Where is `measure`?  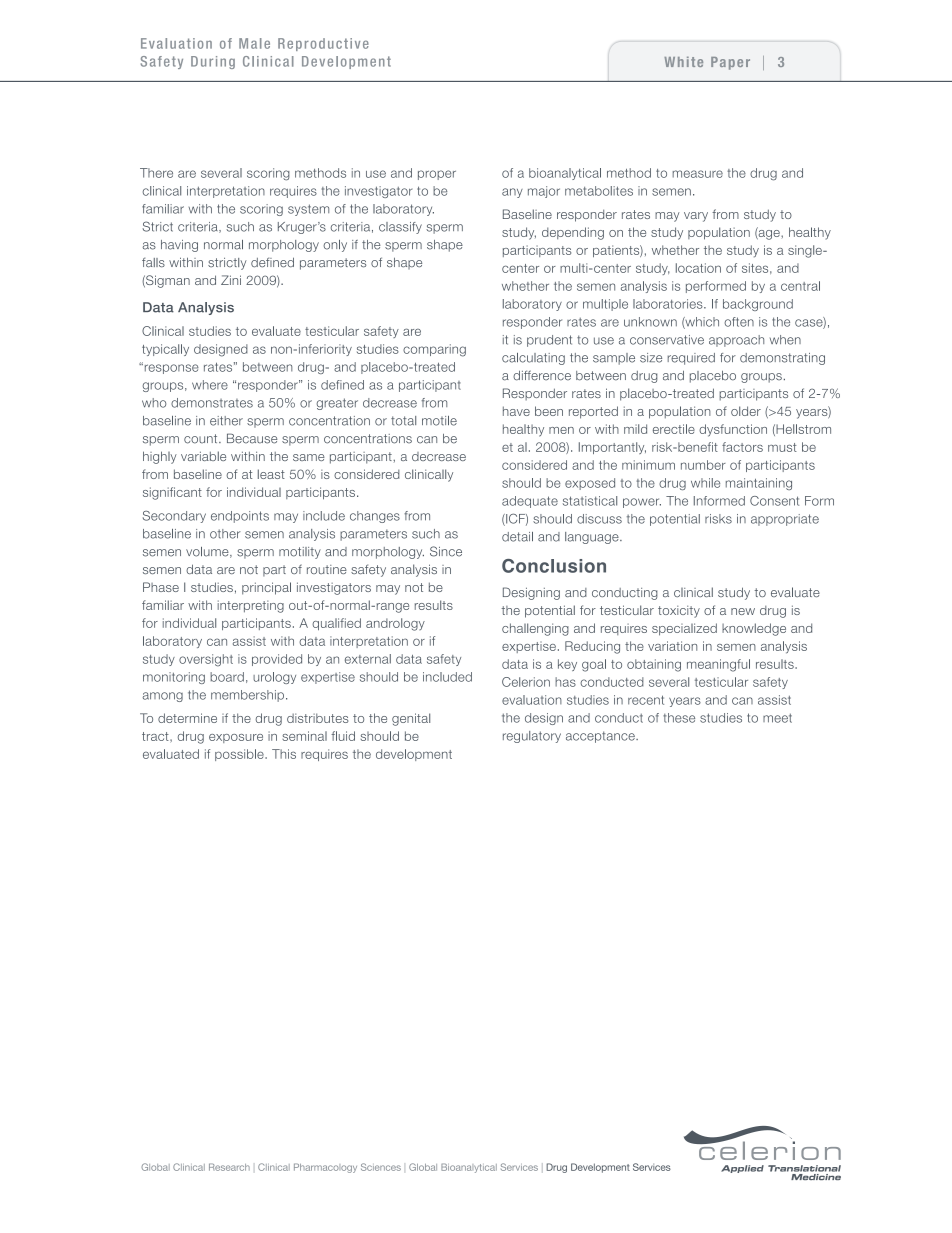
measure is located at coordinates (697, 174).
